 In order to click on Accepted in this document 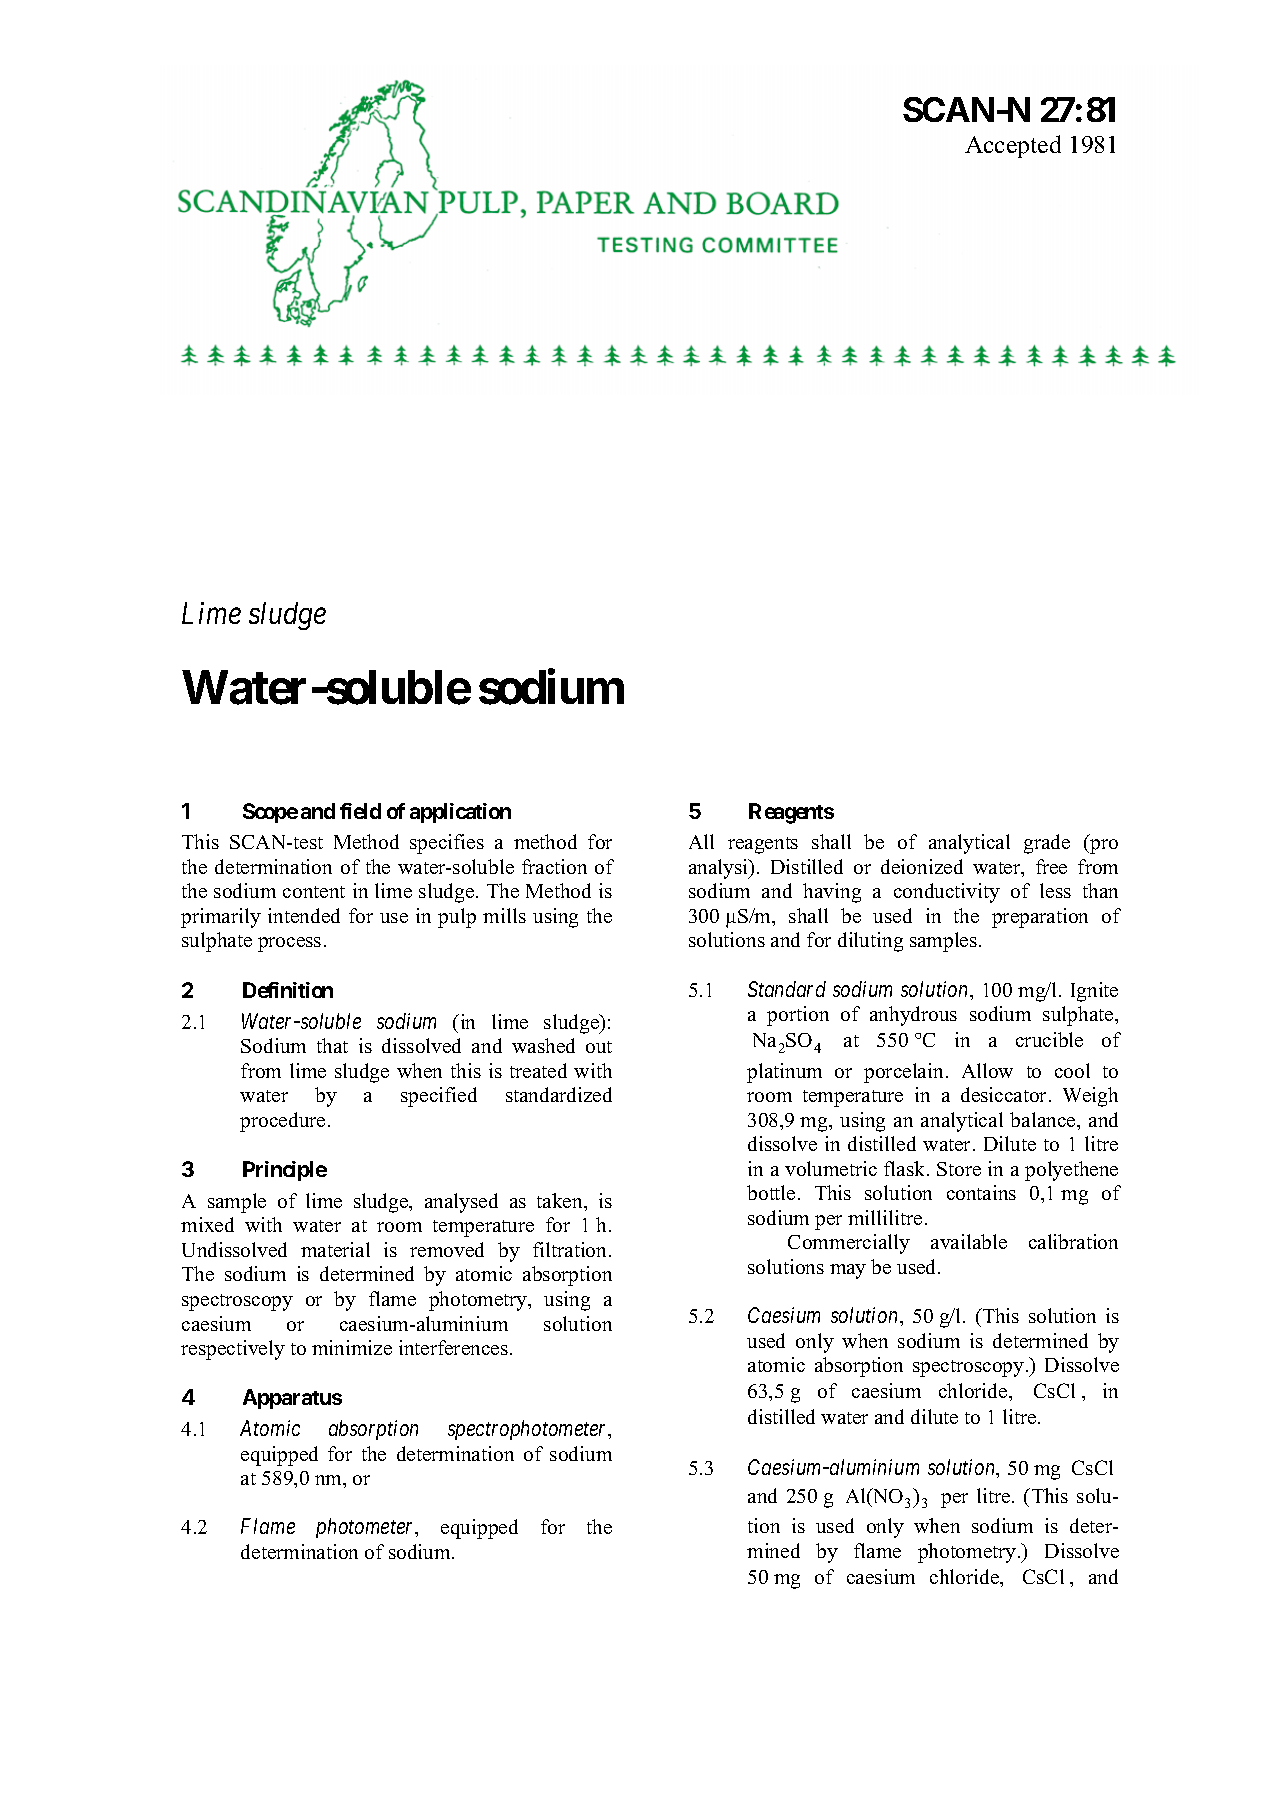, I will do `click(1013, 146)`.
